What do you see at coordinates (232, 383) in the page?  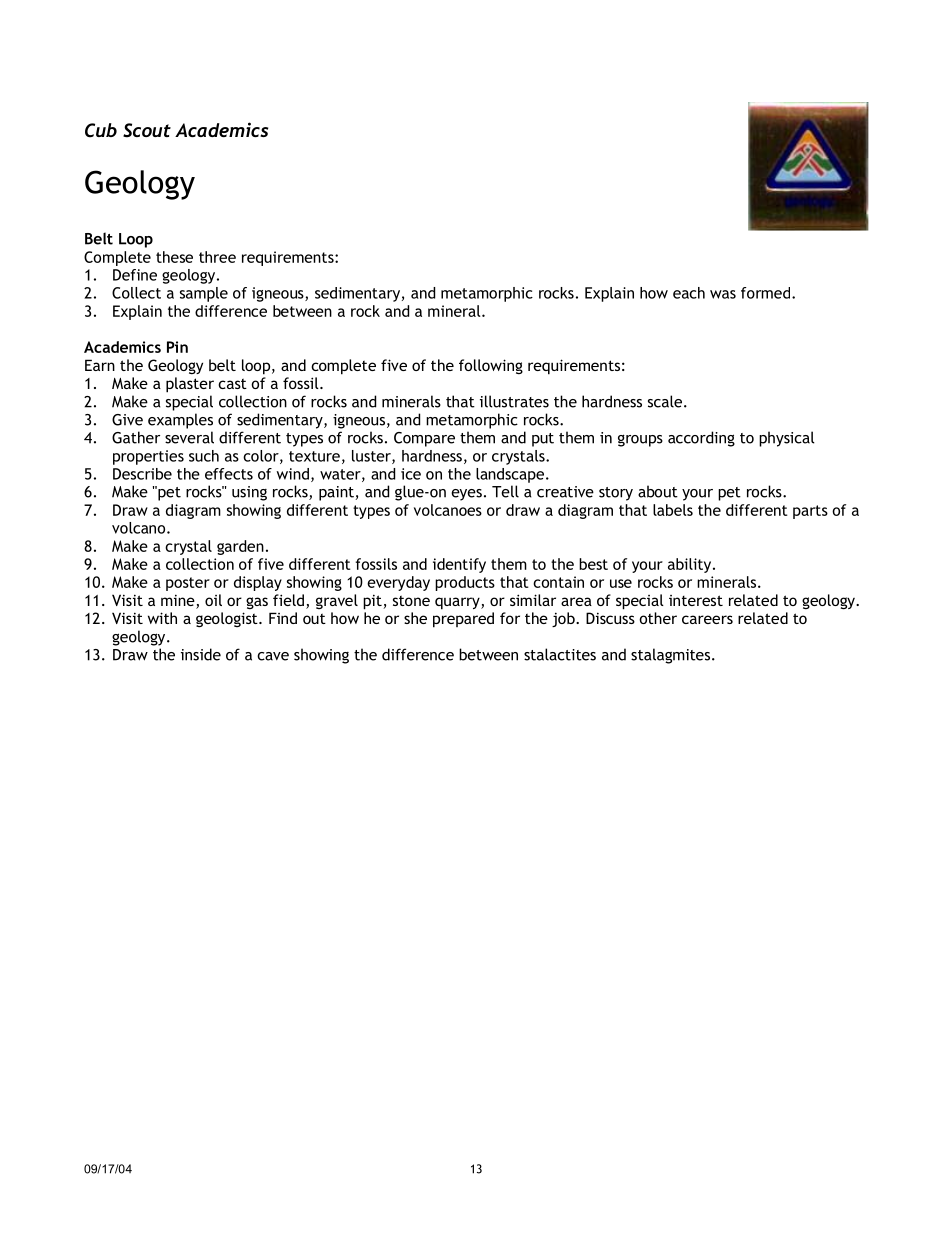 I see `cast` at bounding box center [232, 383].
